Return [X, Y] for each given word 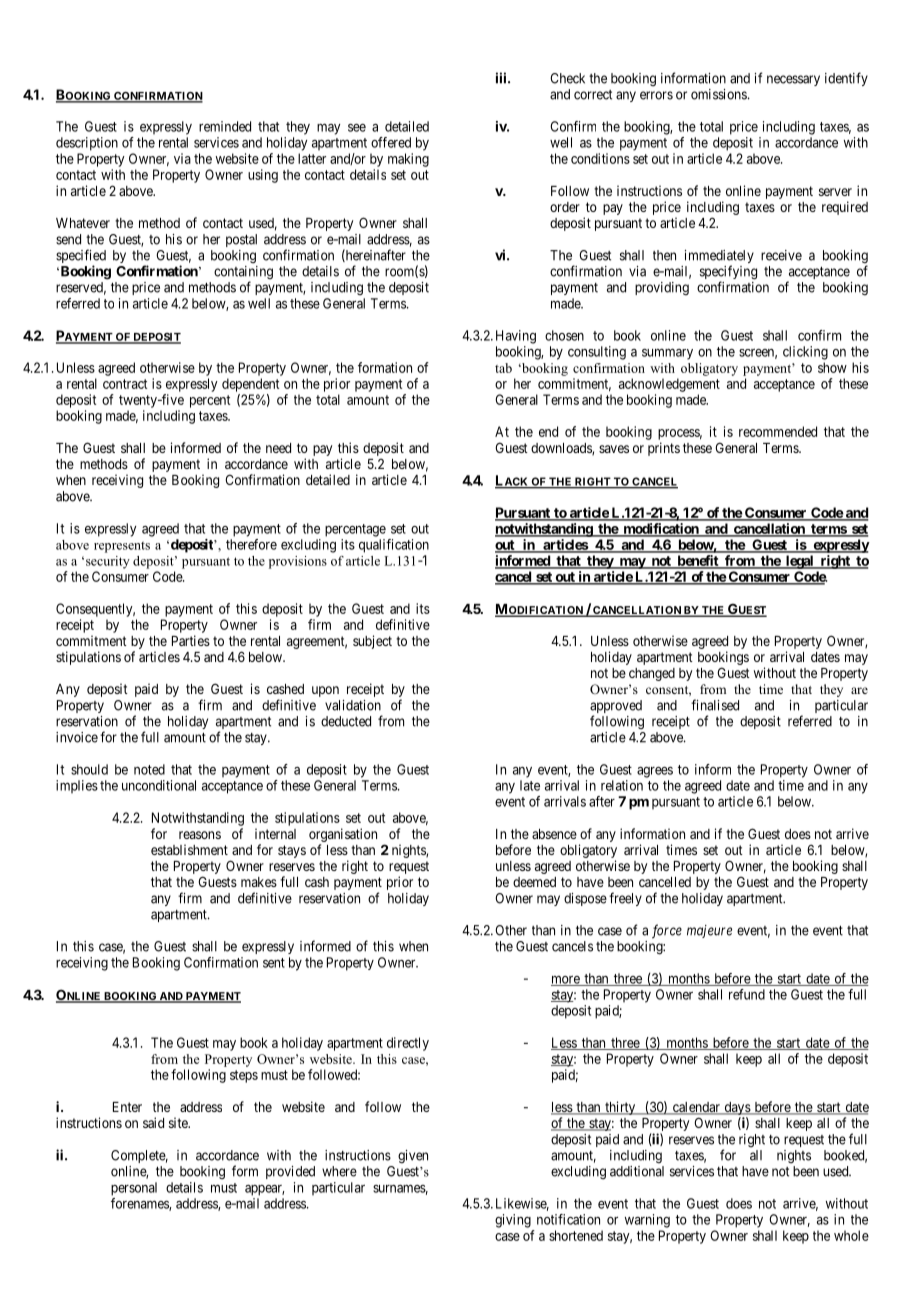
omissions [719, 94]
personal [134, 1189]
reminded [225, 126]
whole [851, 1235]
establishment [189, 849]
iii [502, 78]
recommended [778, 431]
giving [513, 1221]
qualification [394, 546]
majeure [709, 931]
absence [554, 834]
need [278, 448]
